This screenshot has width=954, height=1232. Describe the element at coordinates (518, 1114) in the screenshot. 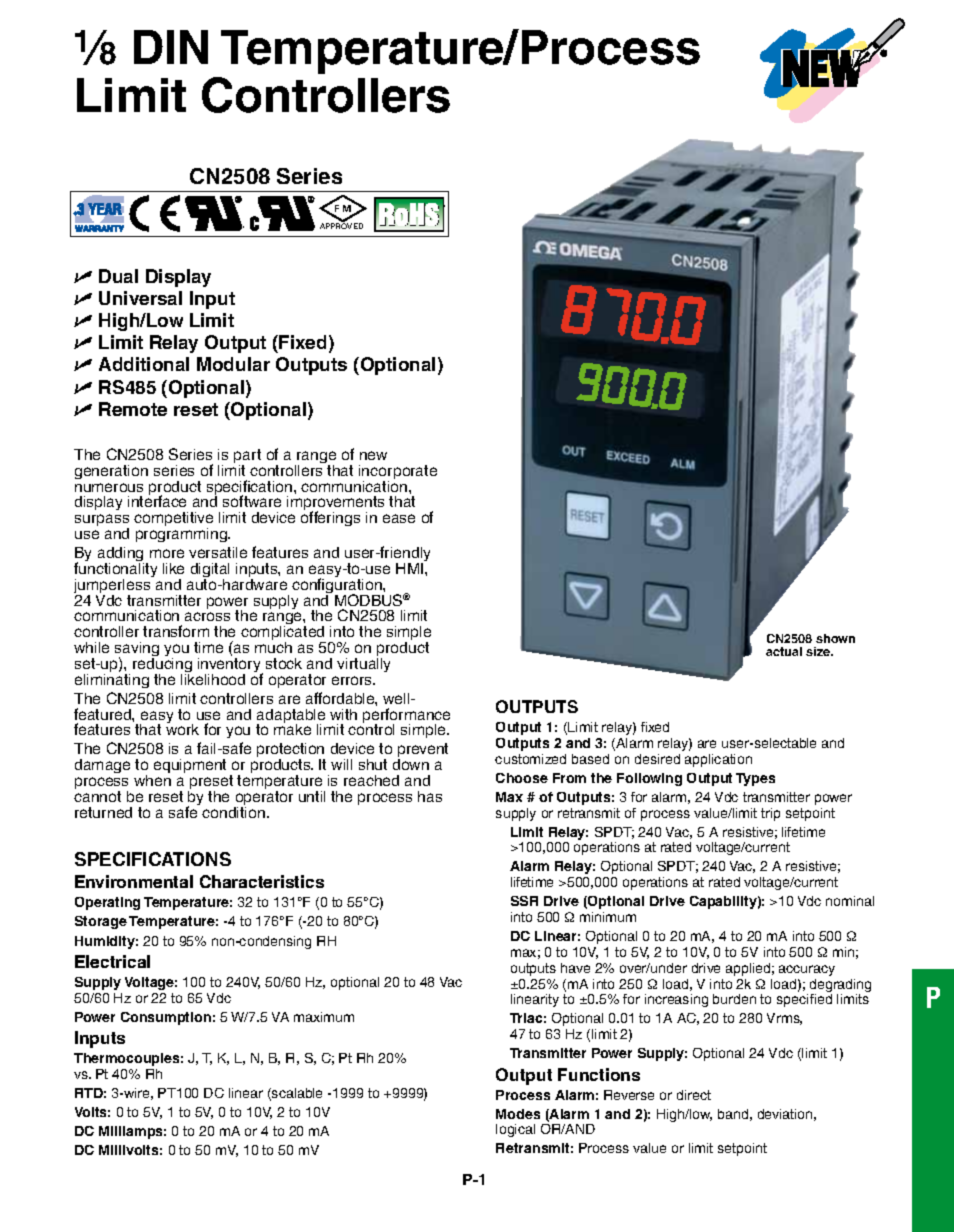

I see `Modes` at that location.
